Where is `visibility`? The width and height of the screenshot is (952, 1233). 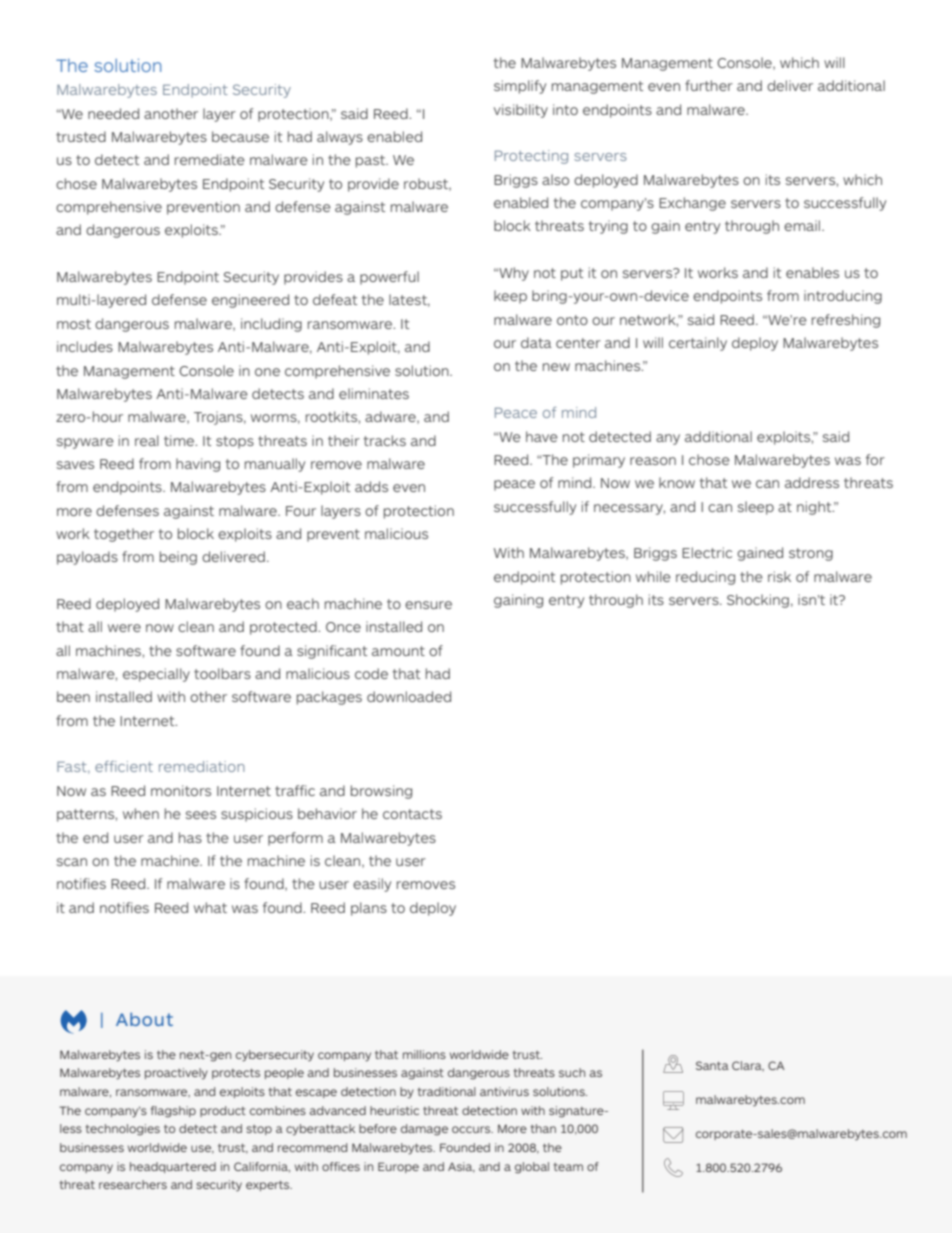
visibility is located at coordinates (521, 111).
